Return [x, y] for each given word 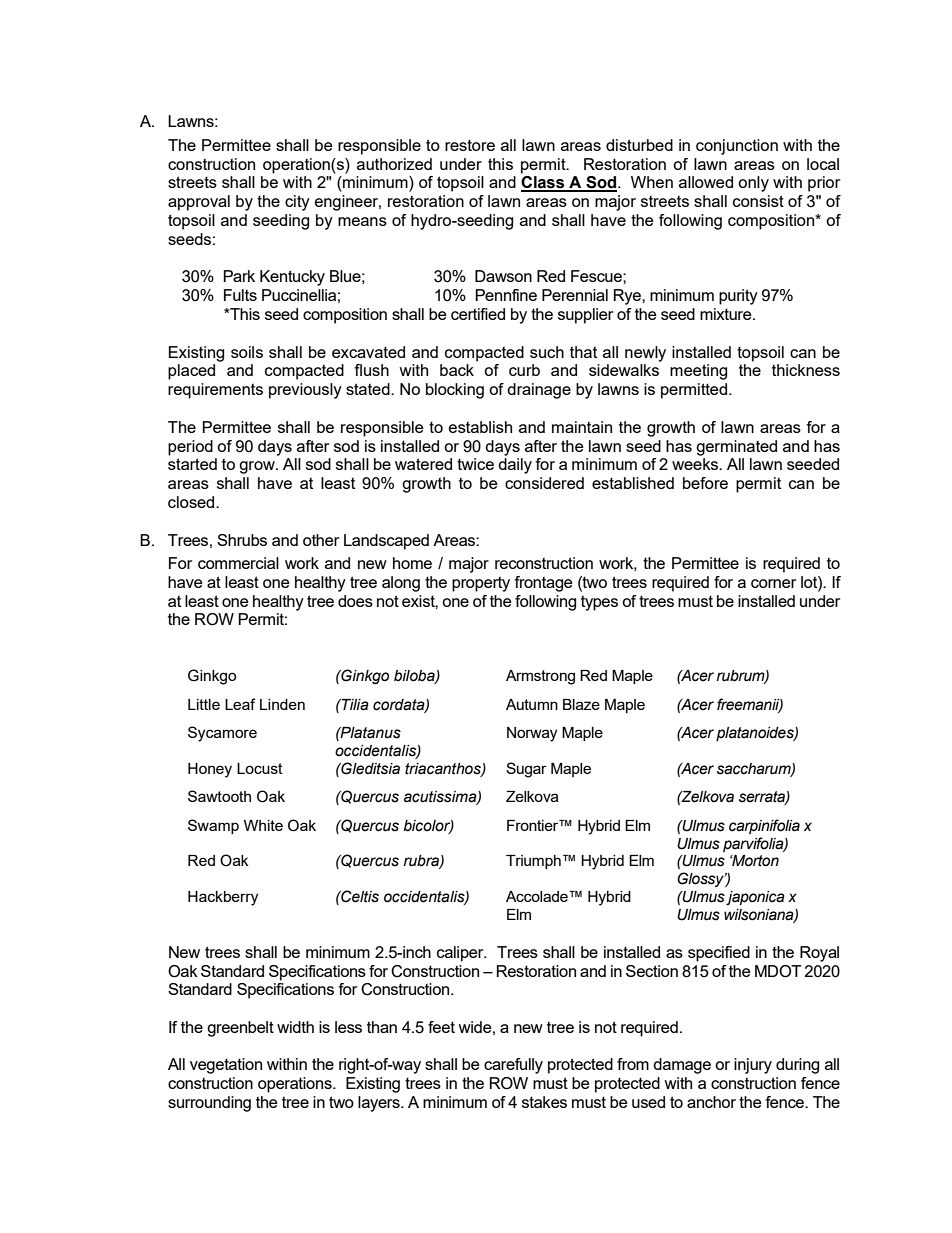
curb [524, 370]
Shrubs [242, 540]
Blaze [581, 704]
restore [470, 145]
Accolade [538, 896]
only [753, 184]
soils [247, 352]
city [297, 203]
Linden [282, 704]
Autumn [532, 704]
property [481, 584]
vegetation [226, 1066]
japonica [755, 898]
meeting [698, 372]
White [263, 825]
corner [773, 583]
